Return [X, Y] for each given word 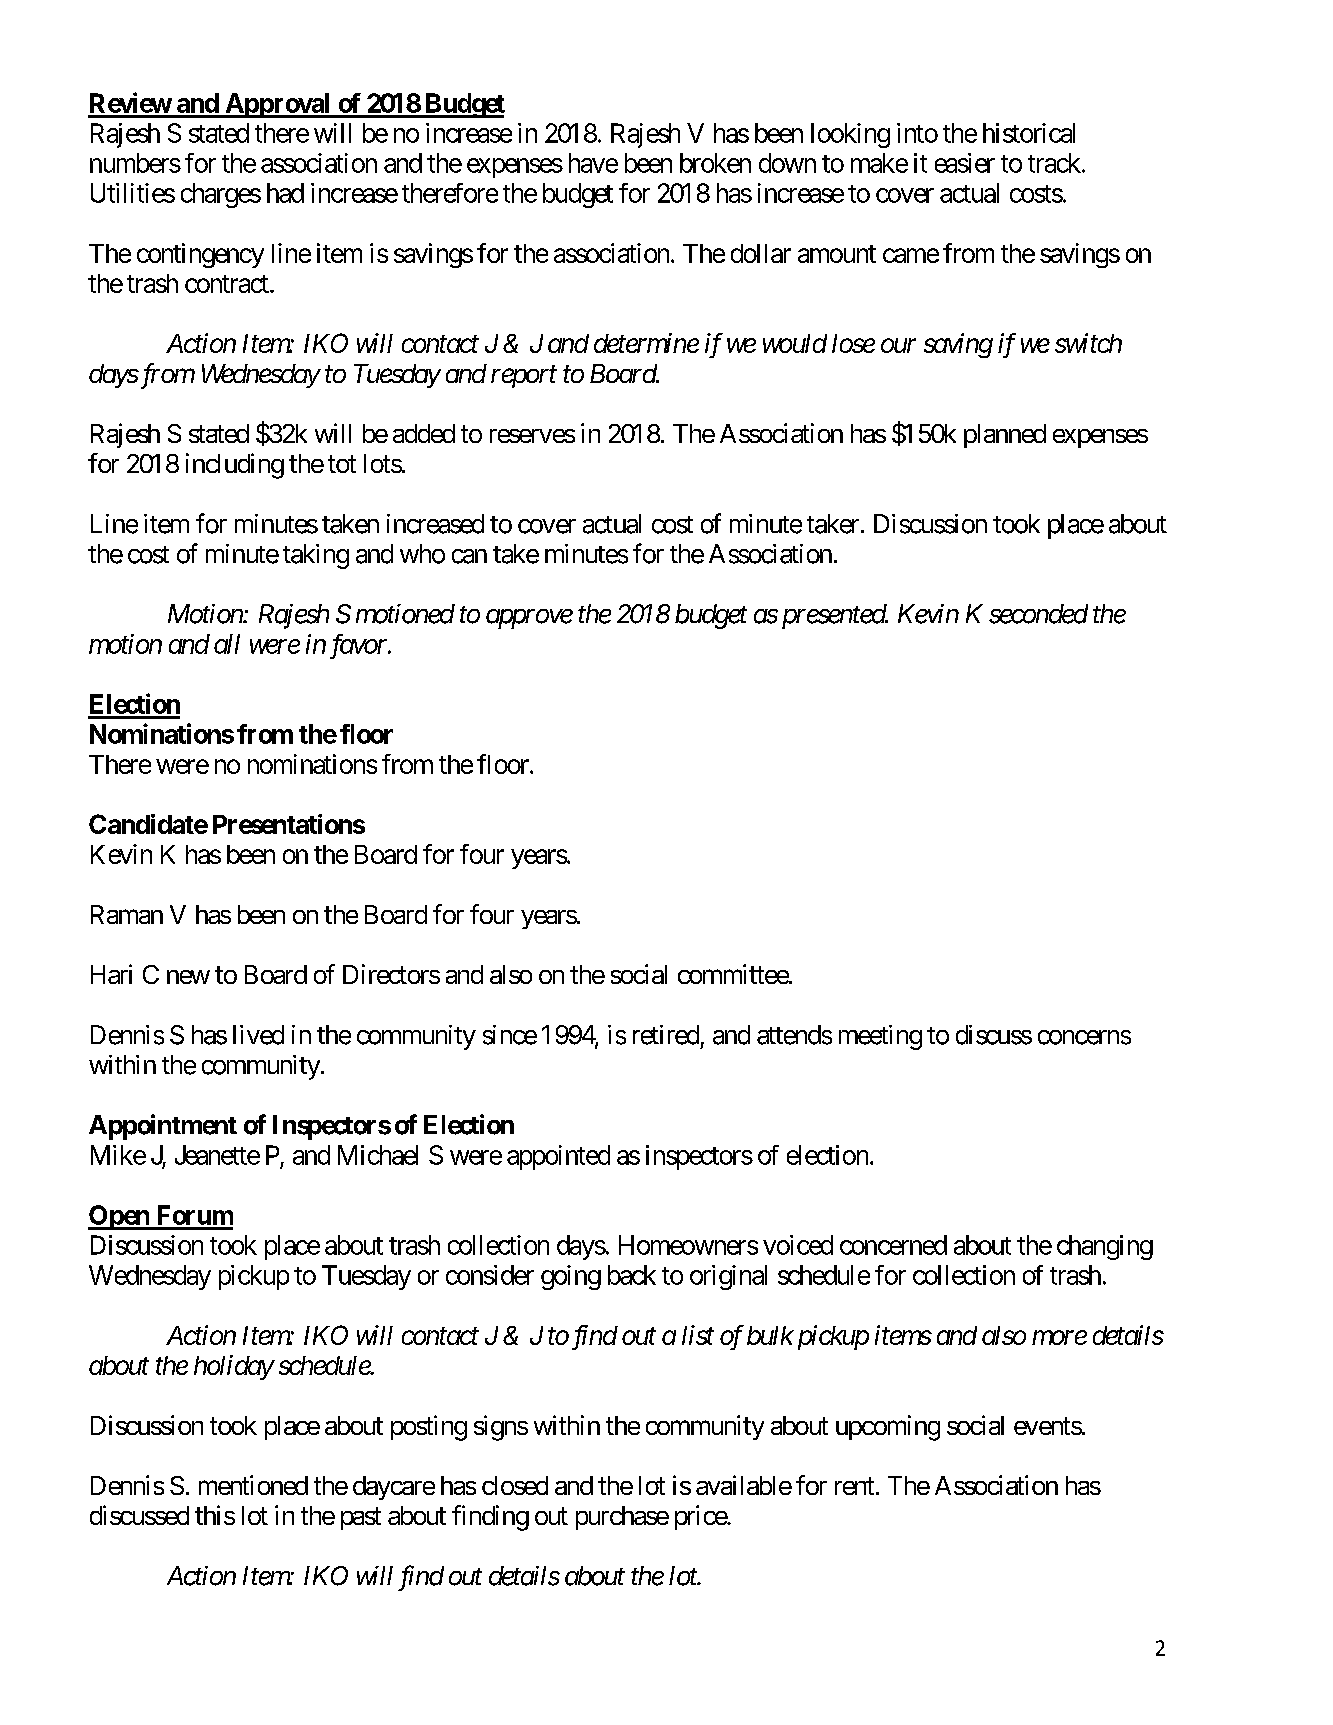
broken [715, 163]
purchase [622, 1518]
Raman [127, 914]
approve [529, 619]
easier [965, 163]
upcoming [888, 1428]
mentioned [253, 1485]
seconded [1038, 614]
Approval [278, 105]
